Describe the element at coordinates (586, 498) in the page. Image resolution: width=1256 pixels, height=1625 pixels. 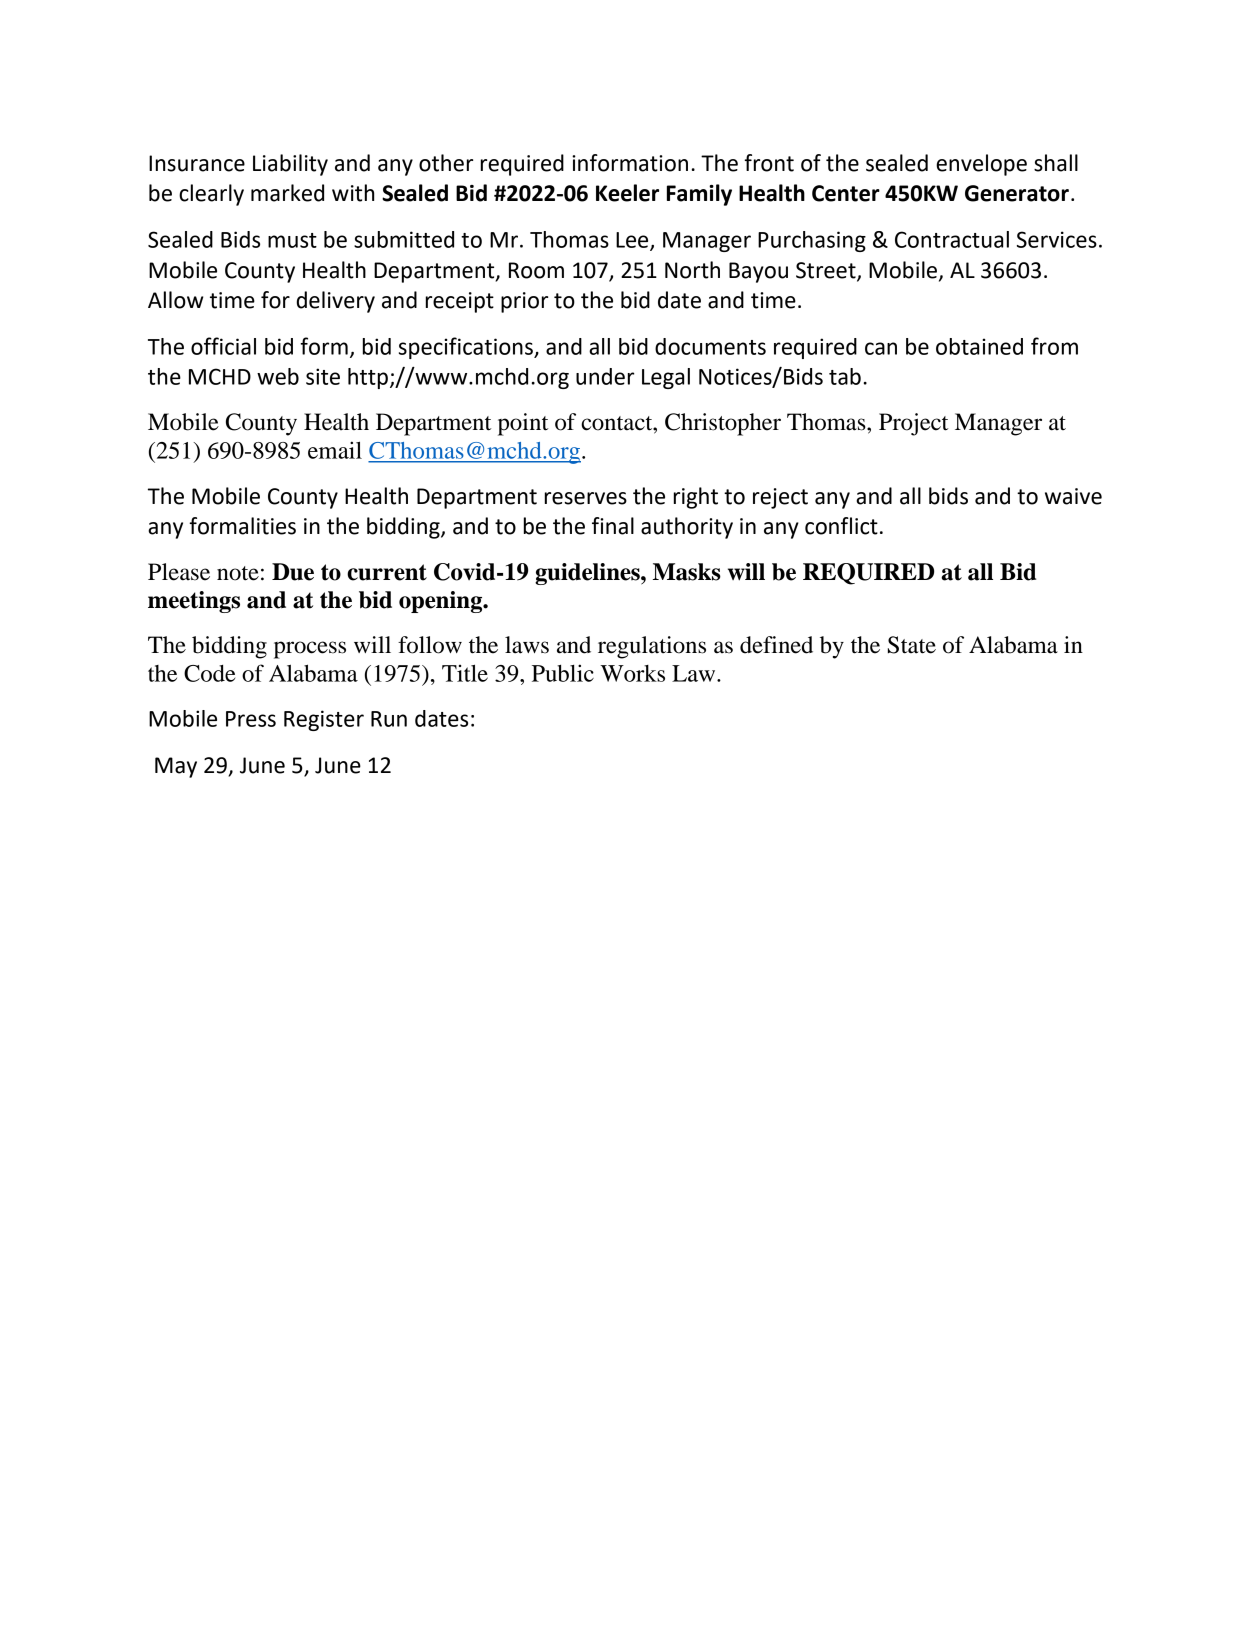
I see `reserves` at that location.
